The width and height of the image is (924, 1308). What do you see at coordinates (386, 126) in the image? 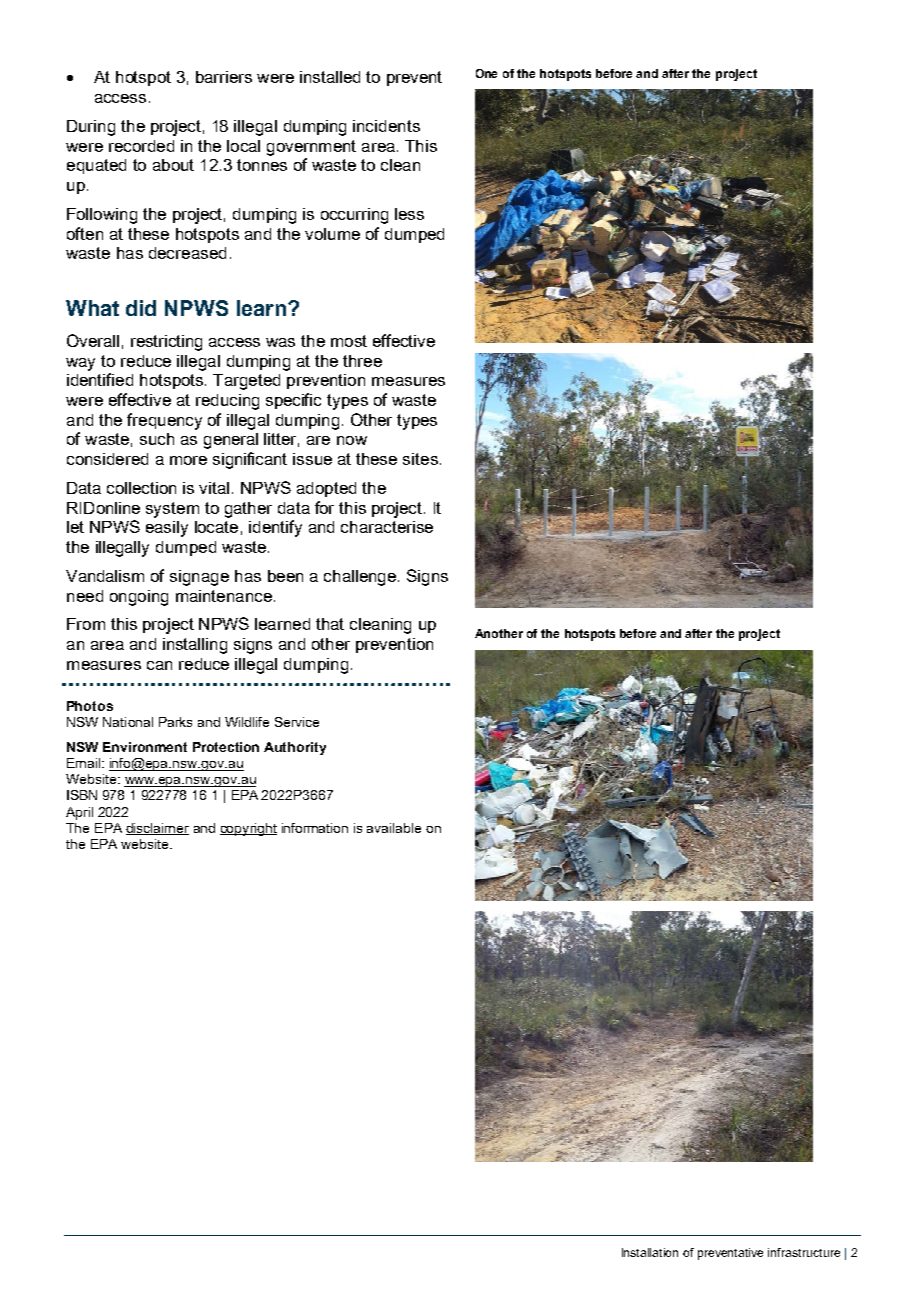
I see `incidents` at bounding box center [386, 126].
